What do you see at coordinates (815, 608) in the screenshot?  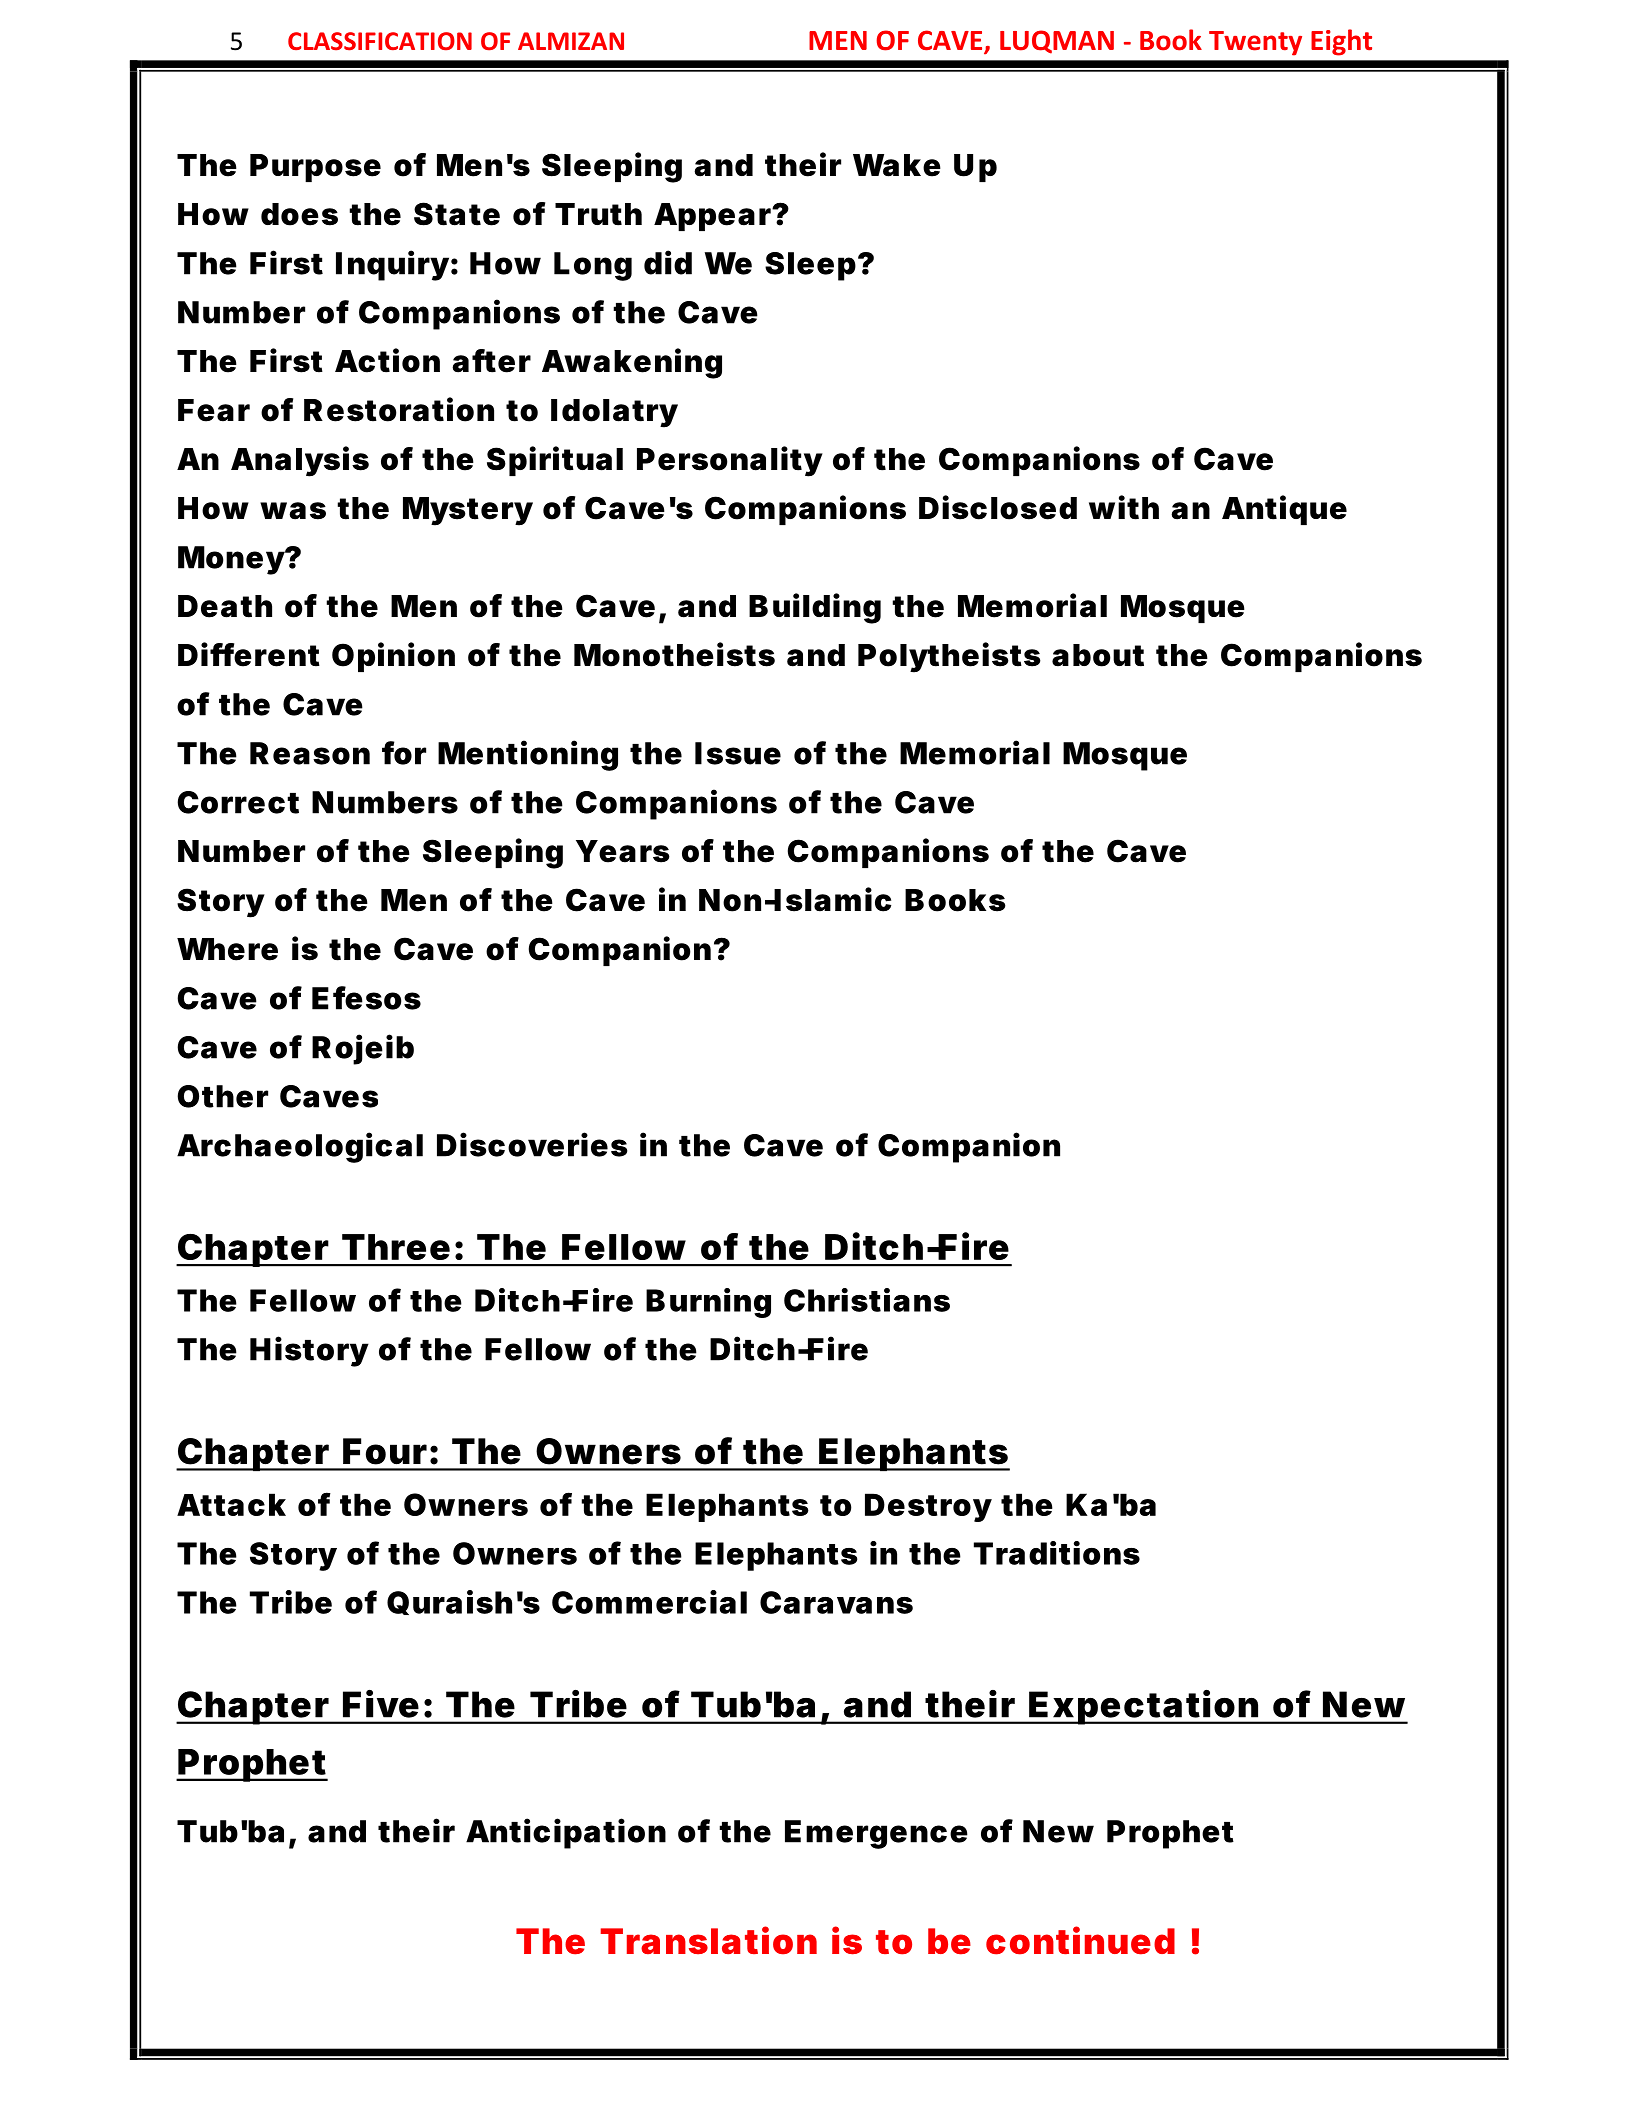 I see `Building` at bounding box center [815, 608].
